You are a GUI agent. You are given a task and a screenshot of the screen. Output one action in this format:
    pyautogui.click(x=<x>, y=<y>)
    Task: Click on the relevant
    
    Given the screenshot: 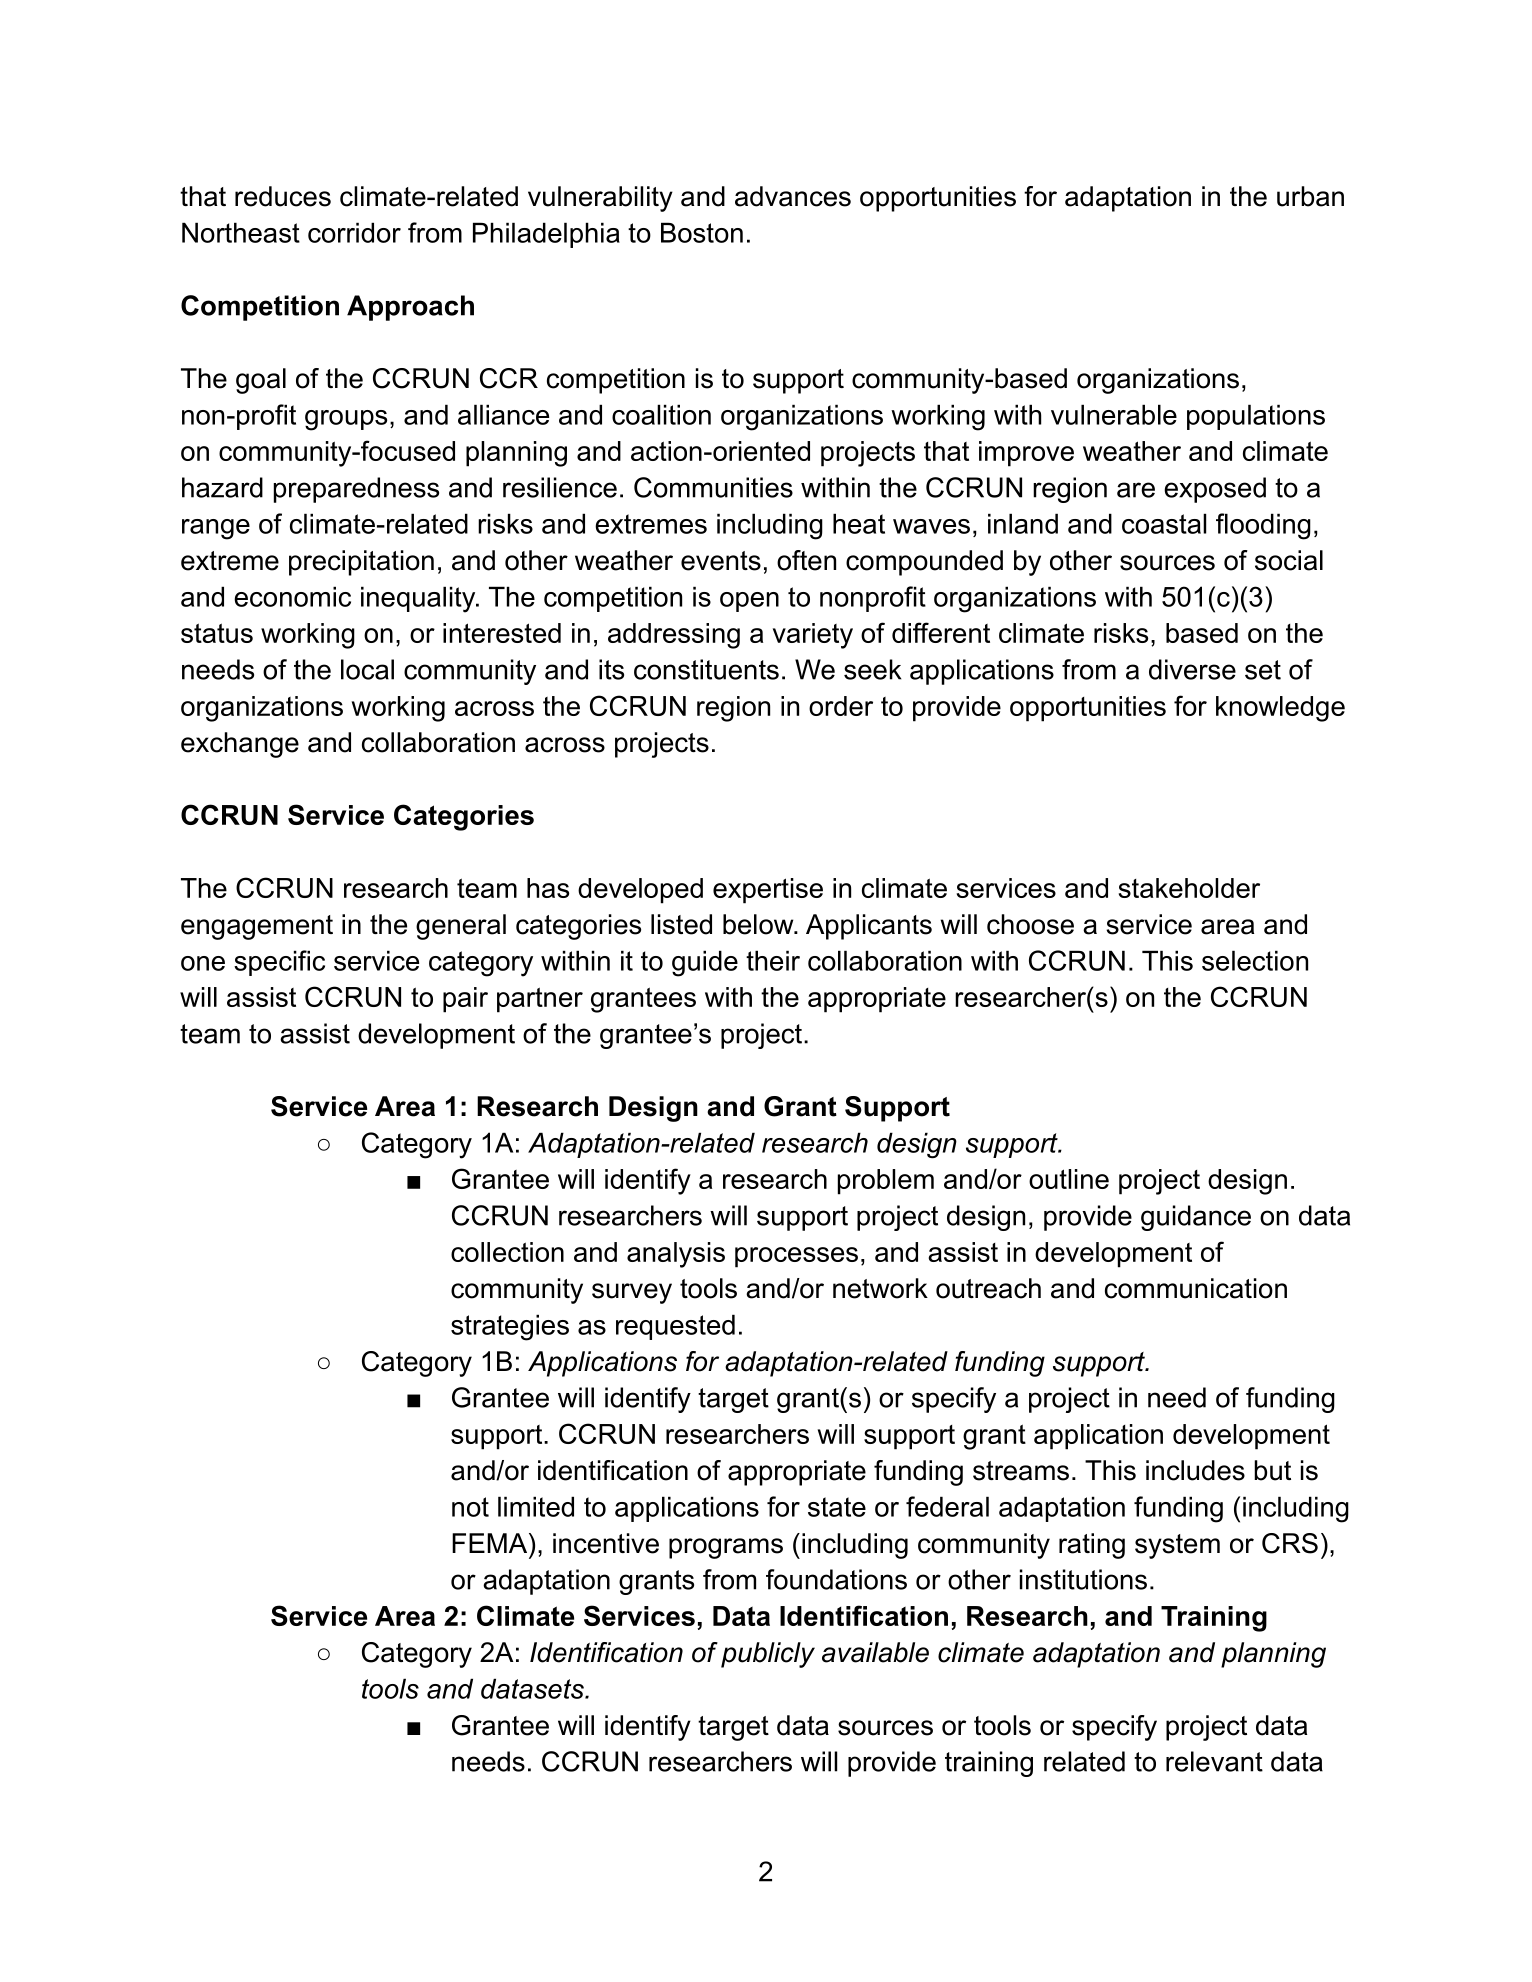 What is the action you would take?
    pyautogui.click(x=1214, y=1761)
